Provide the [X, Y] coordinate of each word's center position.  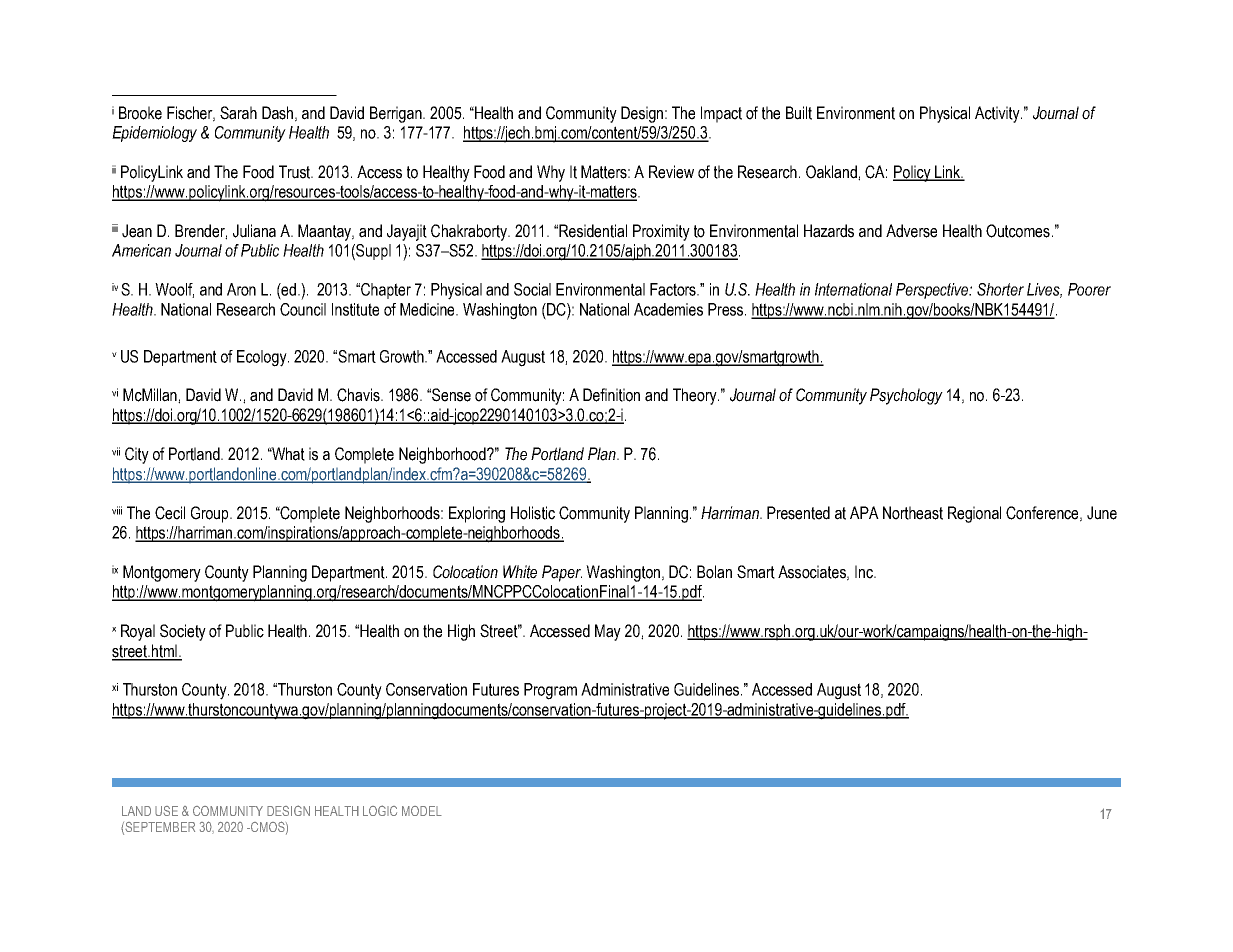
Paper [562, 573]
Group [211, 514]
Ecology [263, 358]
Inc [865, 572]
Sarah [238, 113]
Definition [611, 395]
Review [671, 172]
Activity [998, 114]
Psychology [906, 396]
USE [166, 811]
